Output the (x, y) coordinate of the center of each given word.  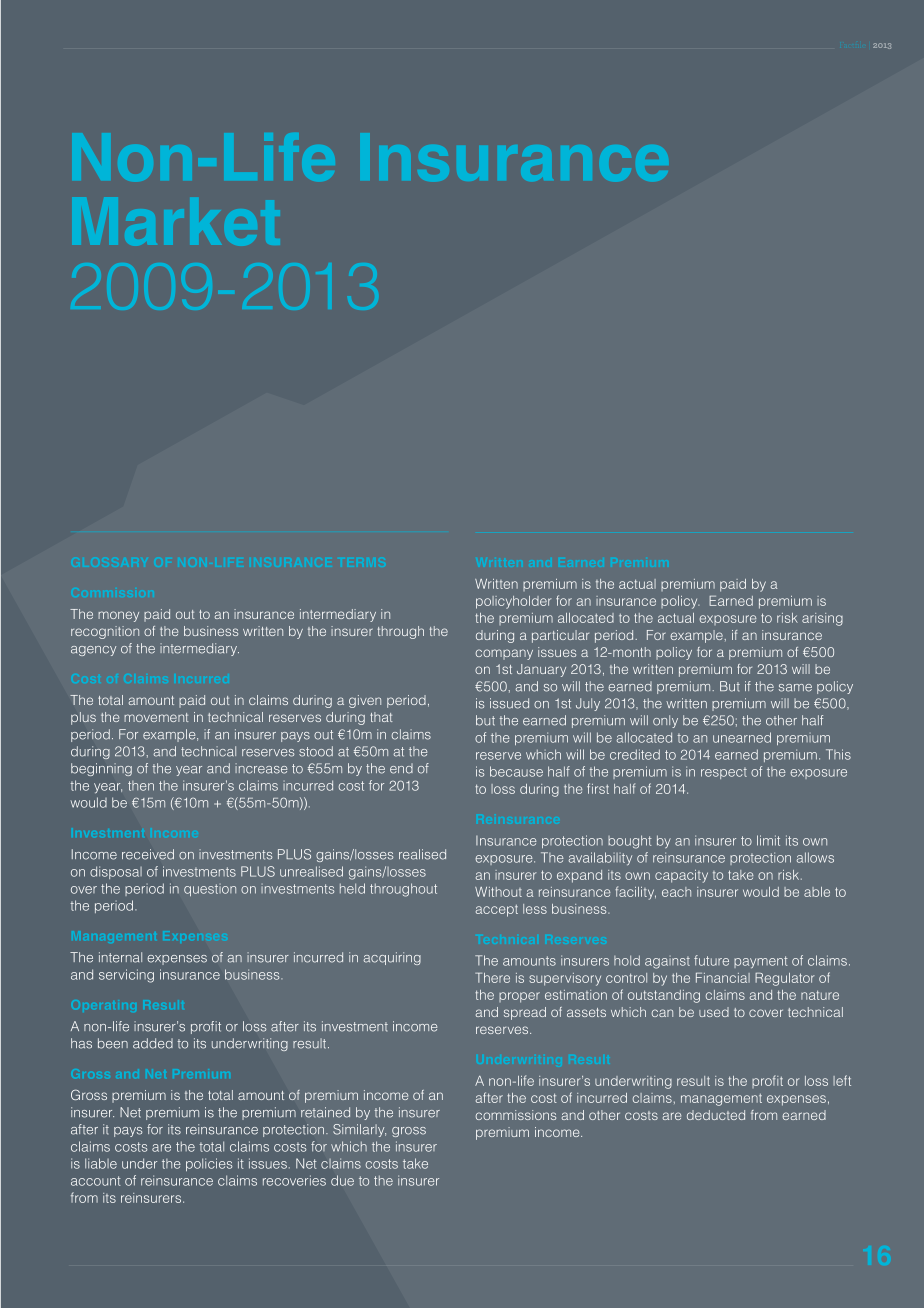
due (342, 1180)
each (676, 892)
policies (209, 1164)
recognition (105, 632)
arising (822, 619)
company (504, 654)
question (210, 890)
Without (498, 892)
